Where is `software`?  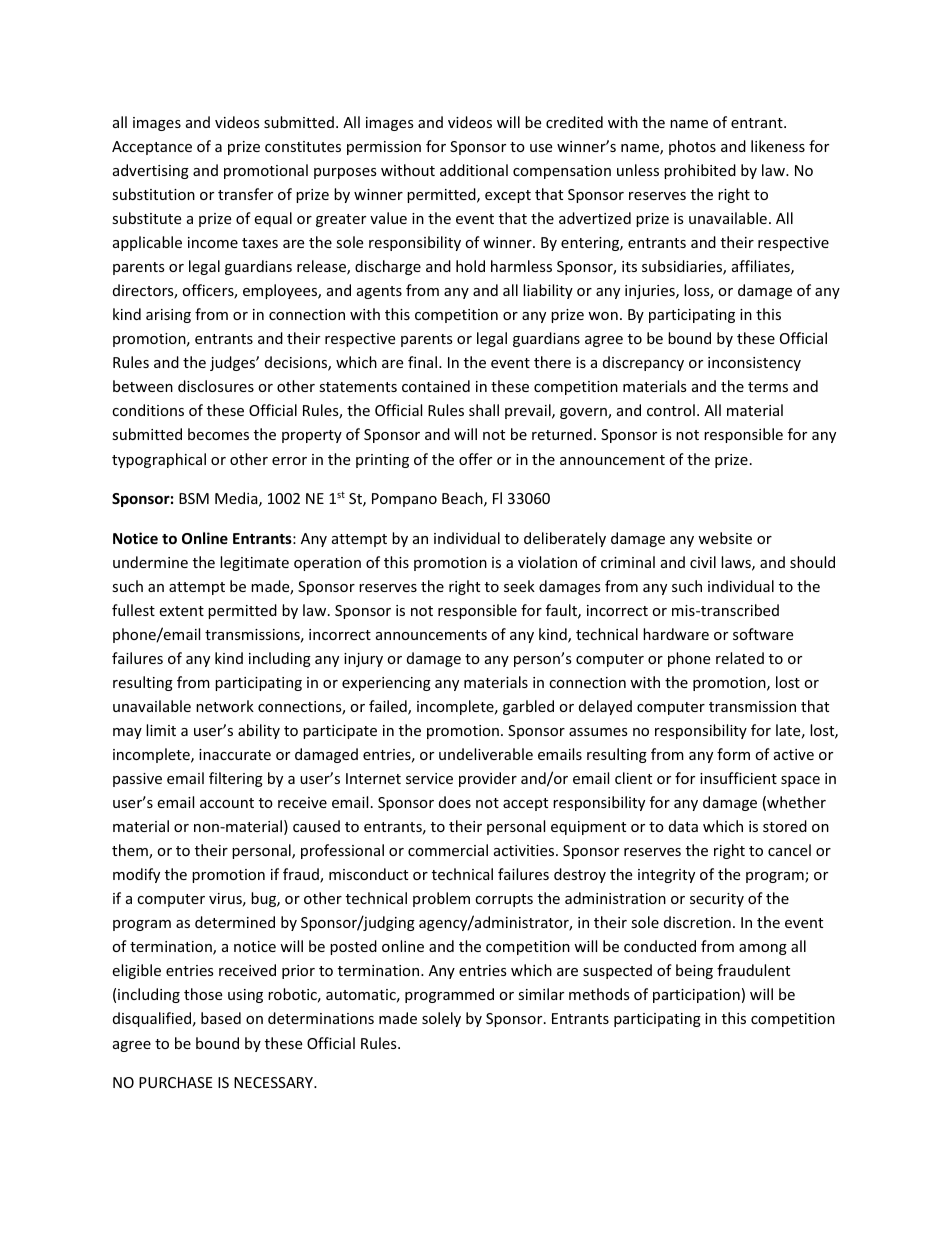
software is located at coordinates (763, 634).
